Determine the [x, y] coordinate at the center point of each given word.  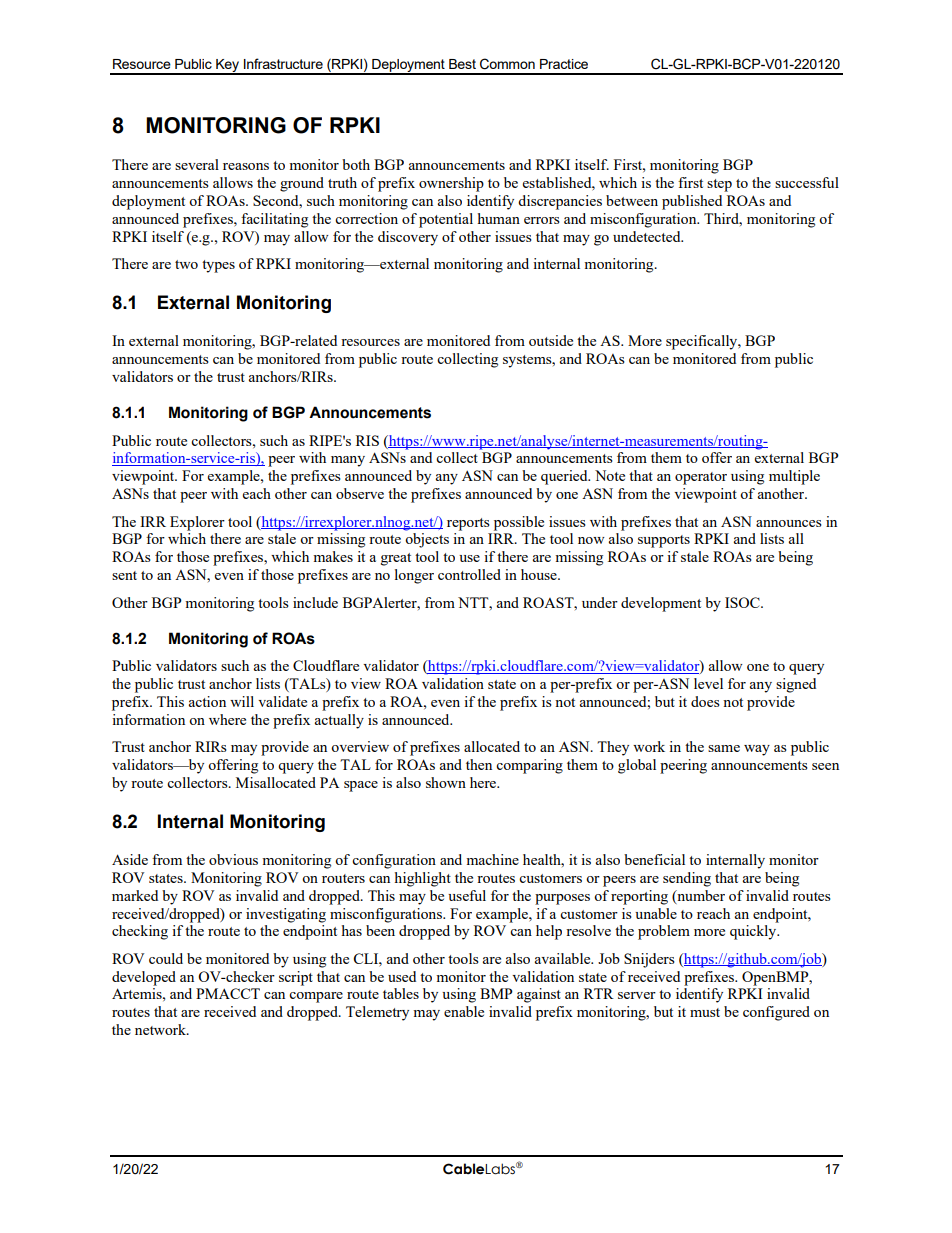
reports [468, 524]
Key [227, 67]
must [705, 1012]
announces [789, 523]
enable [464, 1011]
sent [124, 575]
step [719, 185]
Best [462, 64]
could [166, 958]
